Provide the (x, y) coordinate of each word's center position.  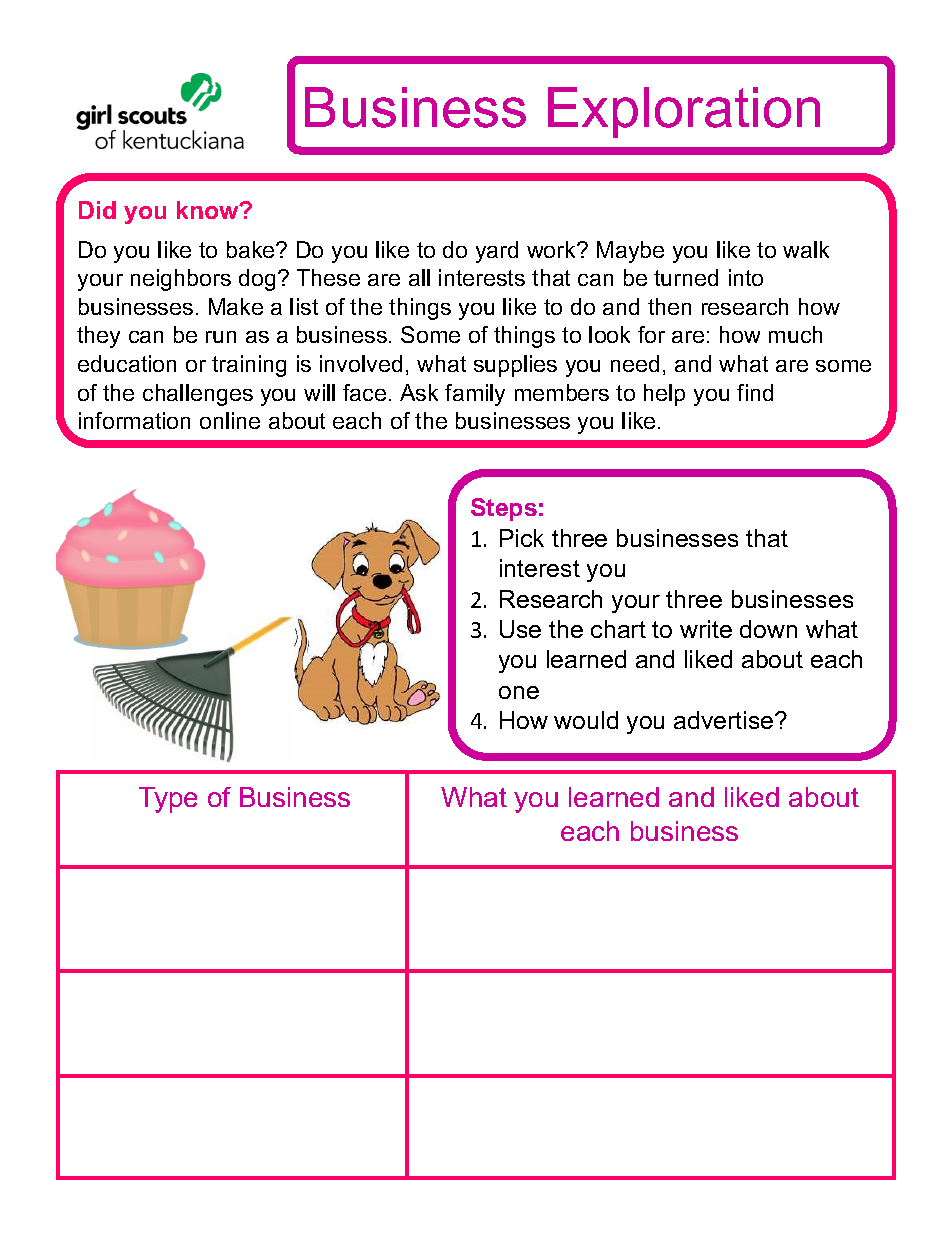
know (209, 210)
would (586, 720)
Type (168, 800)
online (230, 420)
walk (806, 249)
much (795, 334)
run (221, 337)
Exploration (684, 112)
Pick (522, 538)
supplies (515, 366)
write (706, 629)
